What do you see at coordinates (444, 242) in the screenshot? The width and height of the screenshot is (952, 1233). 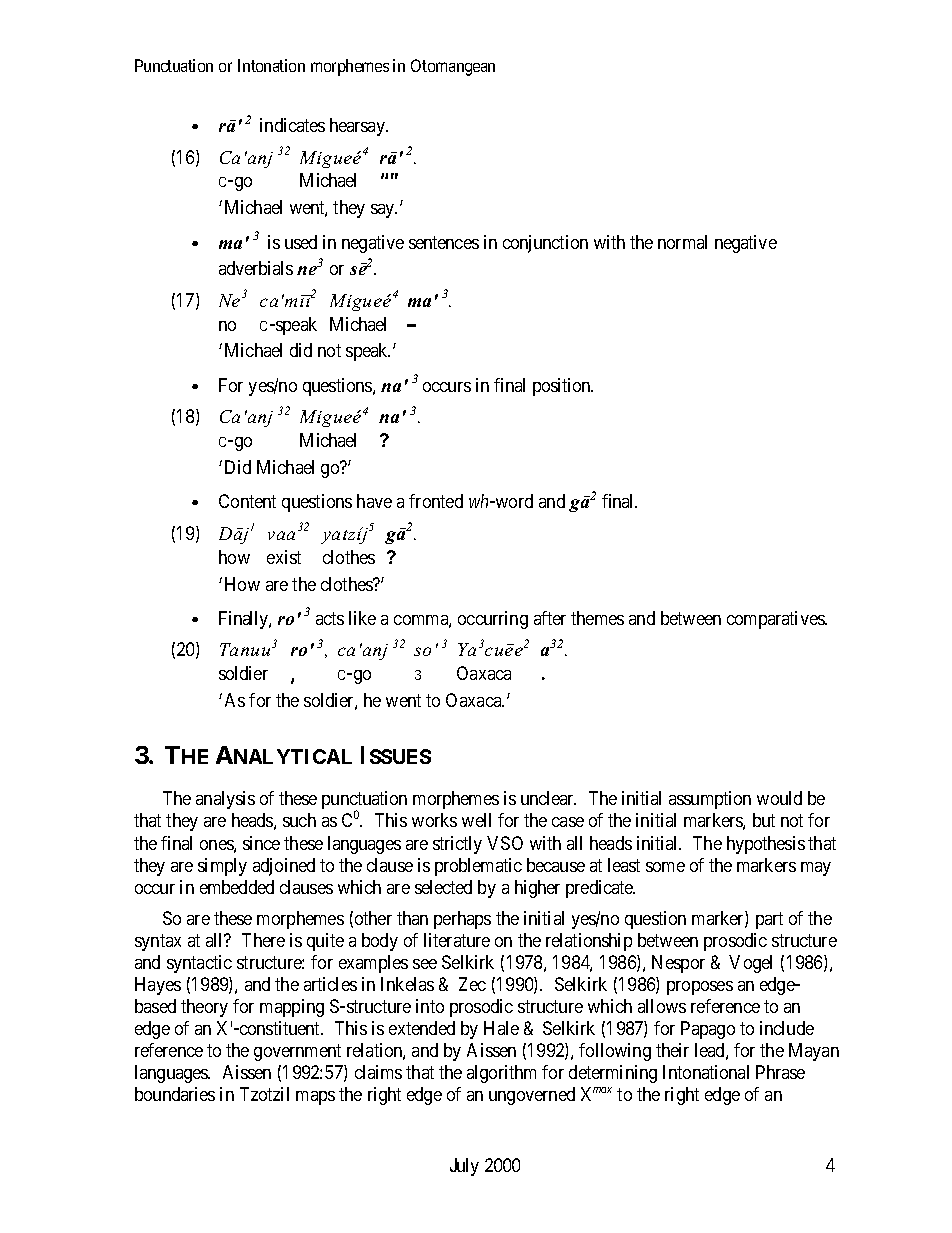 I see `sentences` at bounding box center [444, 242].
